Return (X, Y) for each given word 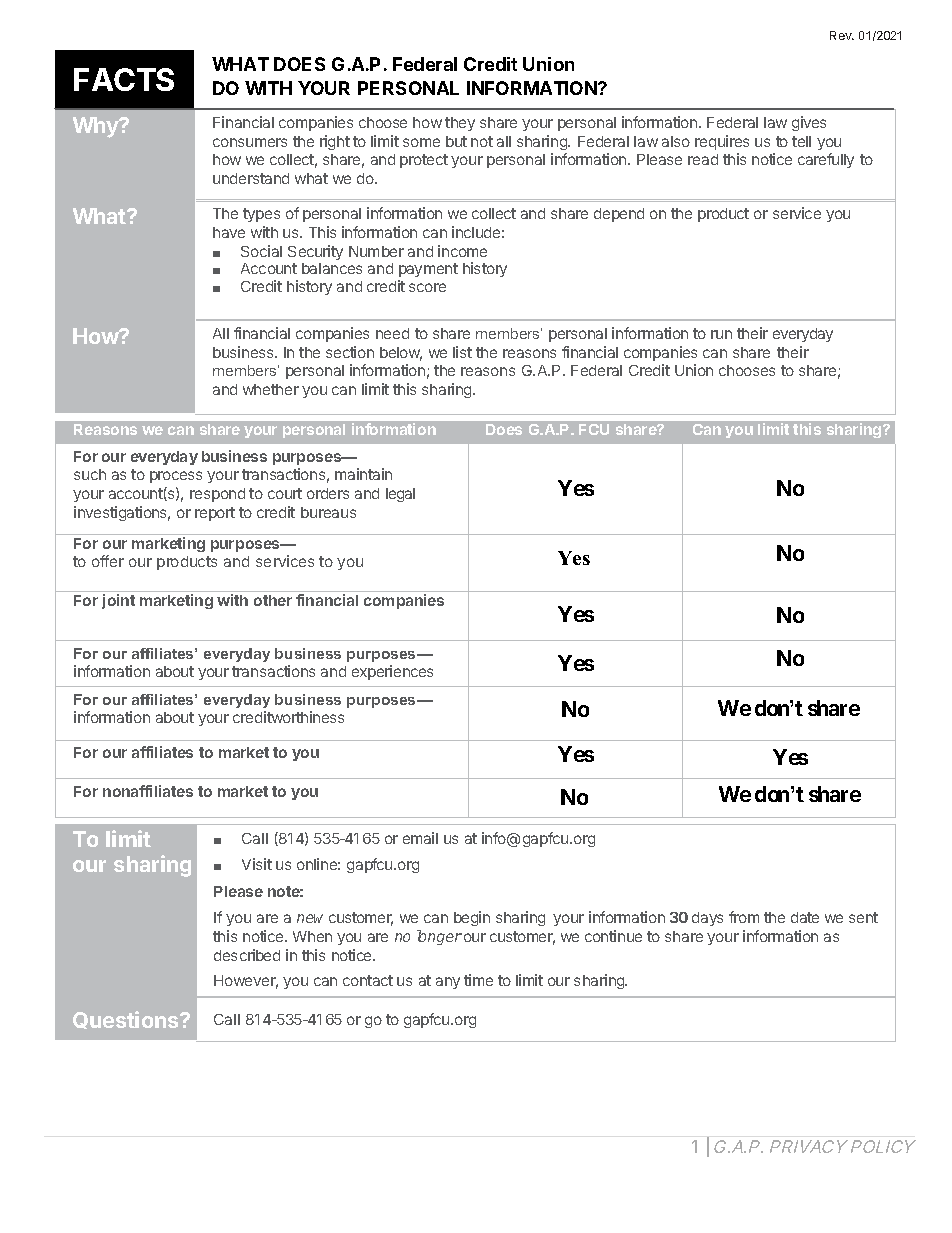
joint (118, 601)
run (721, 334)
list (462, 352)
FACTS (124, 79)
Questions (127, 1020)
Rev (842, 35)
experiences (392, 672)
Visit (257, 864)
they (460, 124)
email (420, 838)
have (229, 232)
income (462, 251)
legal (400, 495)
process (176, 477)
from (744, 917)
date (805, 917)
